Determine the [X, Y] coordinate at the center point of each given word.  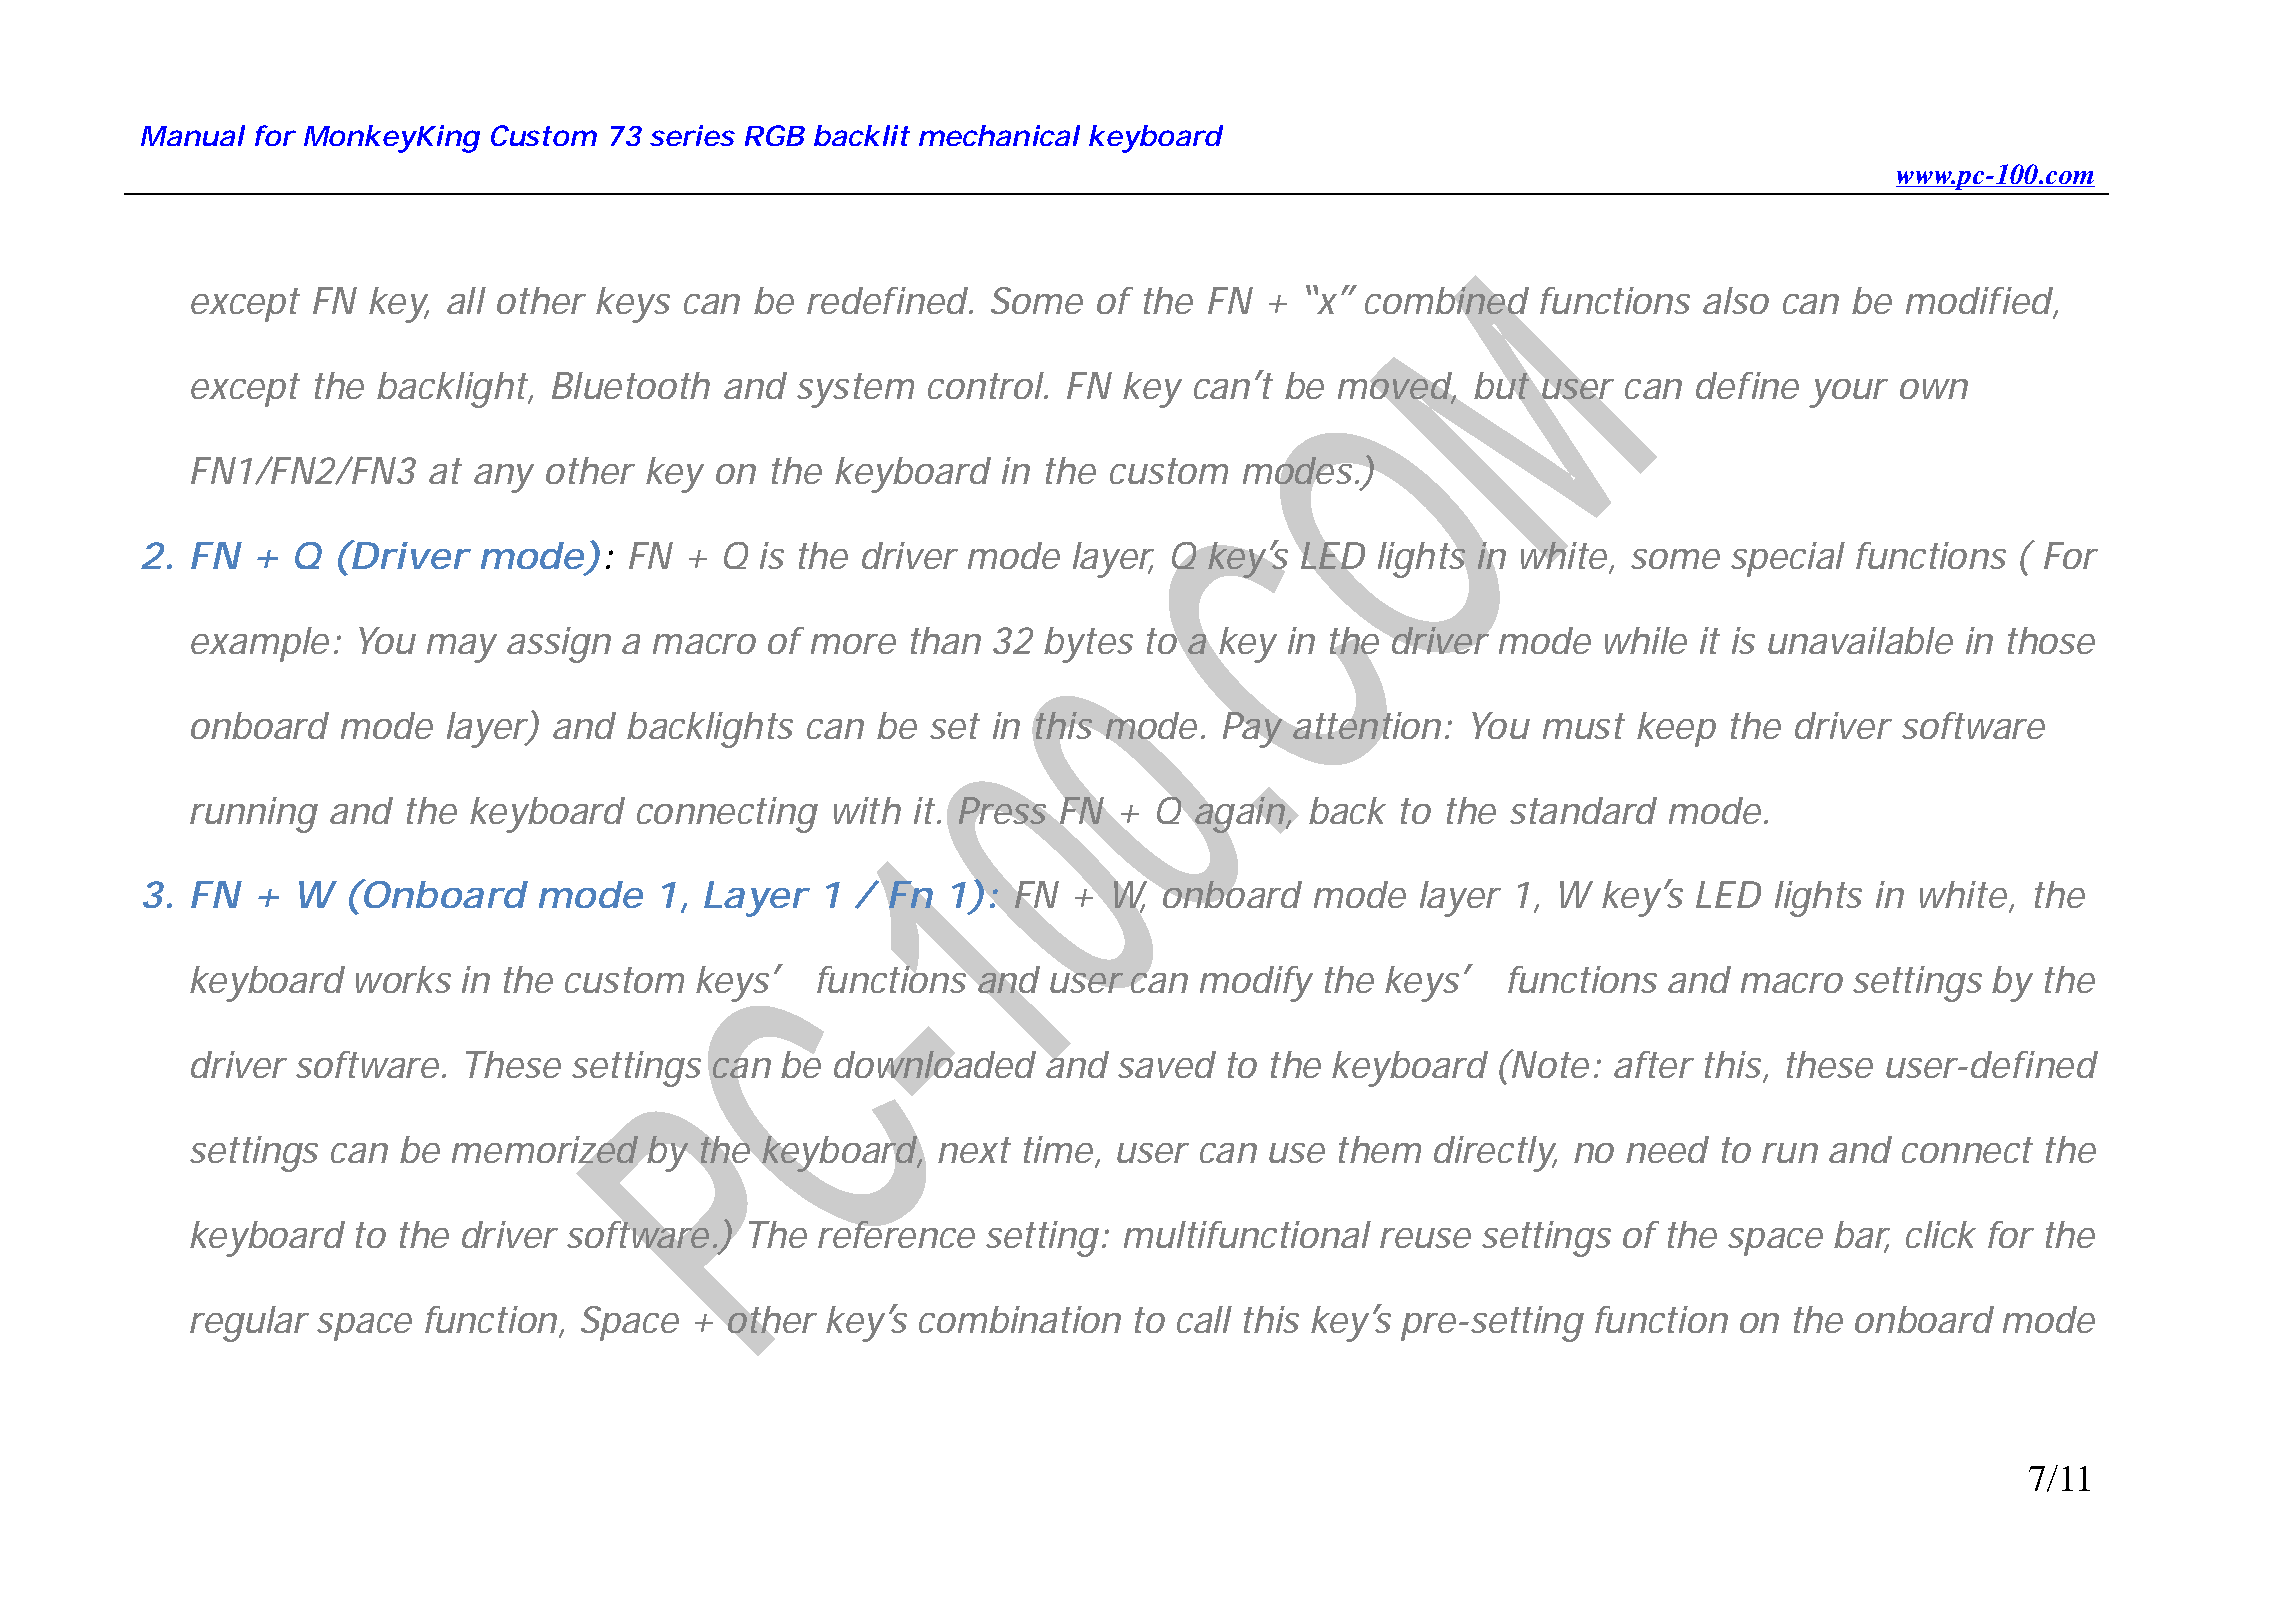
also [1736, 300]
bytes [1088, 645]
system [855, 390]
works [403, 979]
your [1848, 393]
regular [249, 1324]
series [692, 135]
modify [1256, 984]
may [462, 648]
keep [1676, 729]
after [1654, 1064]
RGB [775, 135]
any [504, 478]
